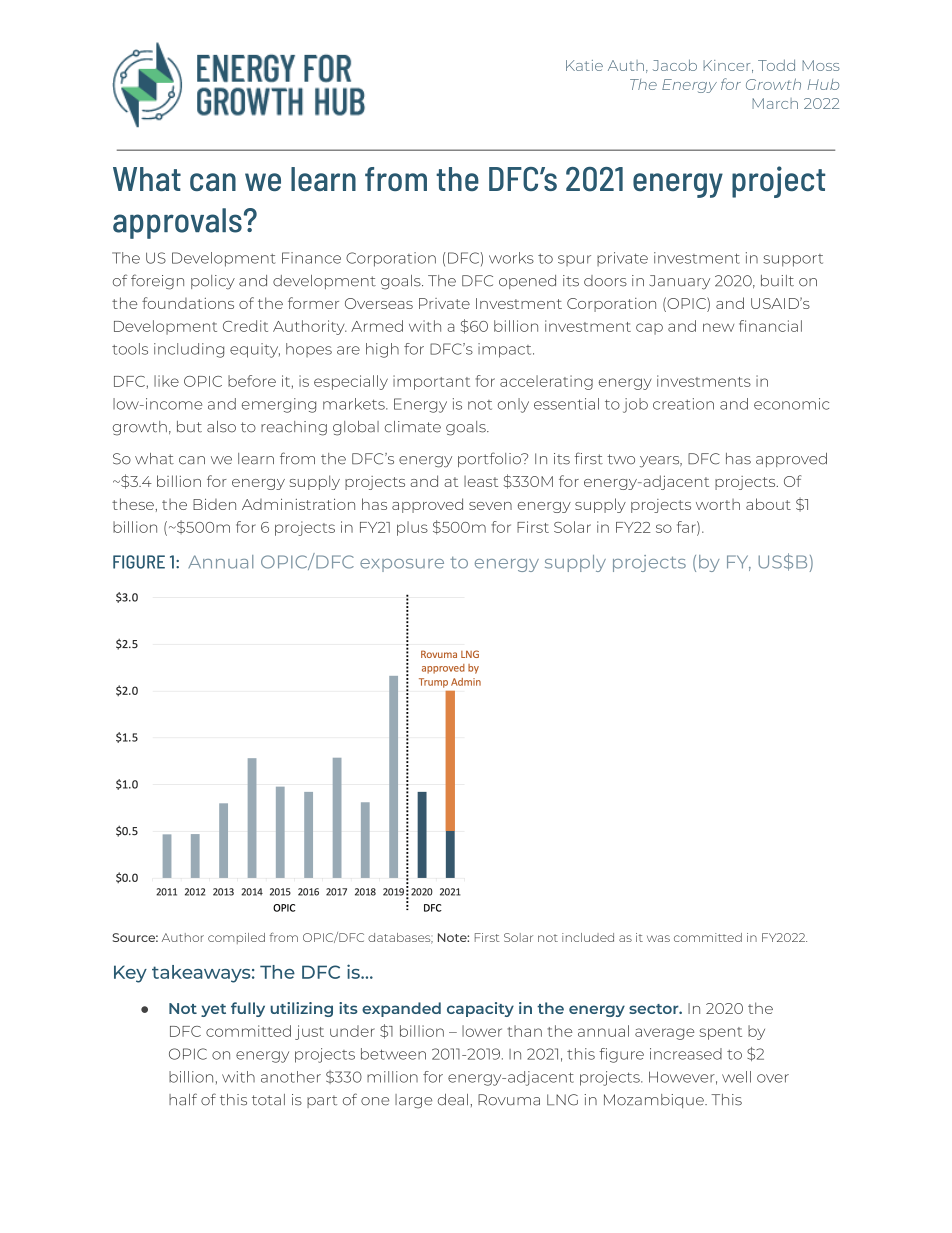  What do you see at coordinates (513, 405) in the screenshot?
I see `only` at bounding box center [513, 405].
